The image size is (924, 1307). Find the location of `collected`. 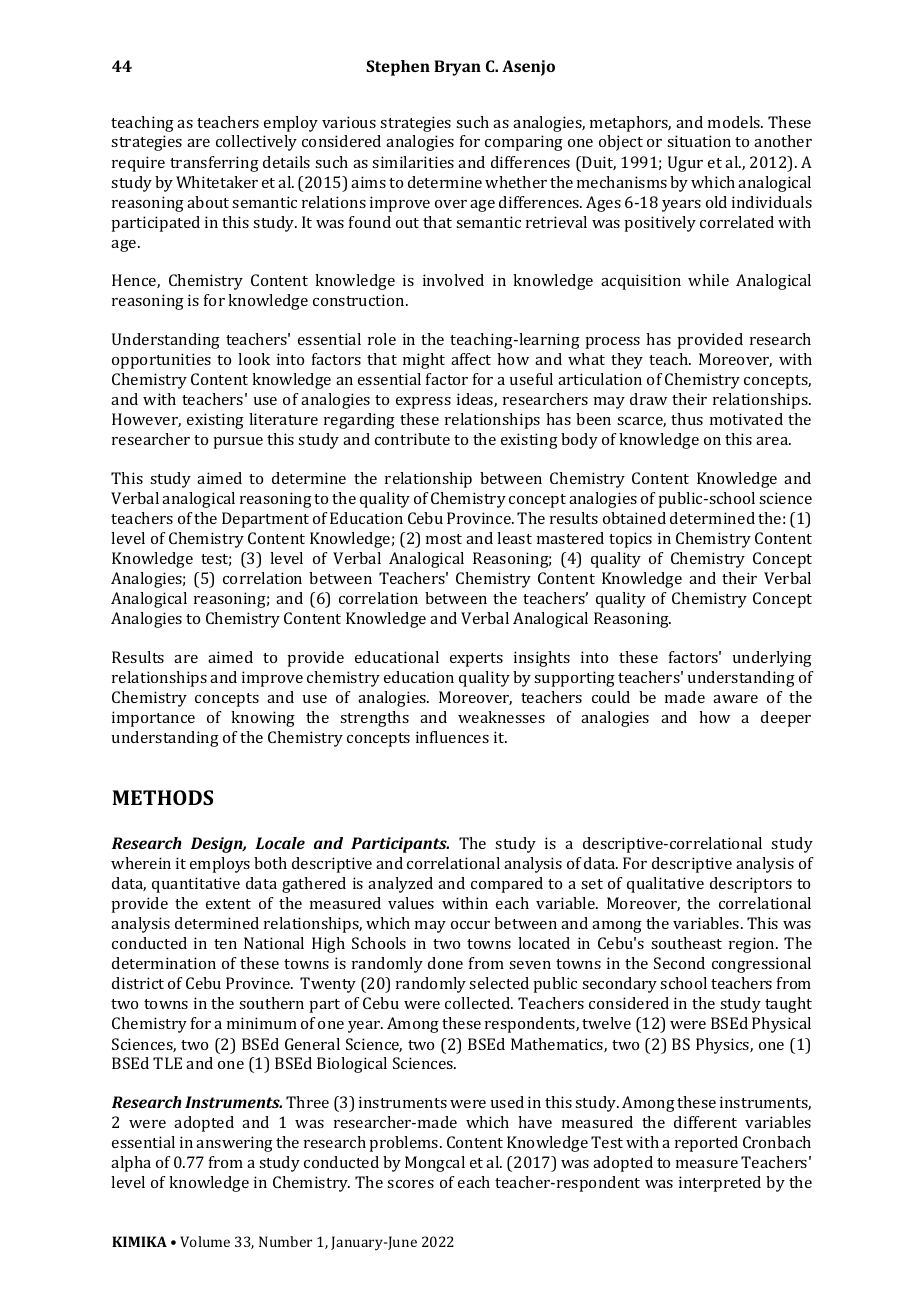

collected is located at coordinates (479, 1003).
